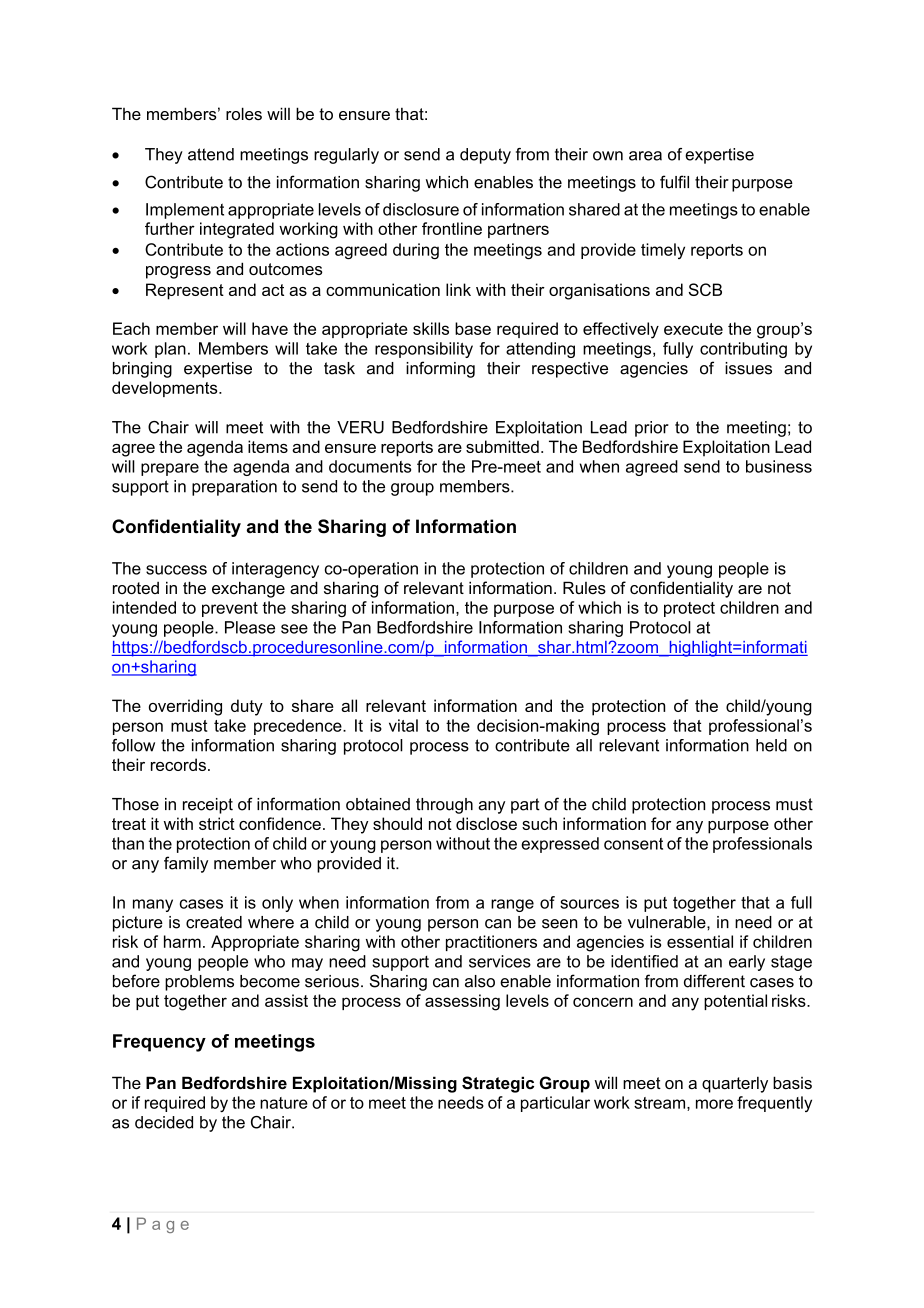 Image resolution: width=924 pixels, height=1308 pixels. I want to click on decided, so click(164, 1122).
